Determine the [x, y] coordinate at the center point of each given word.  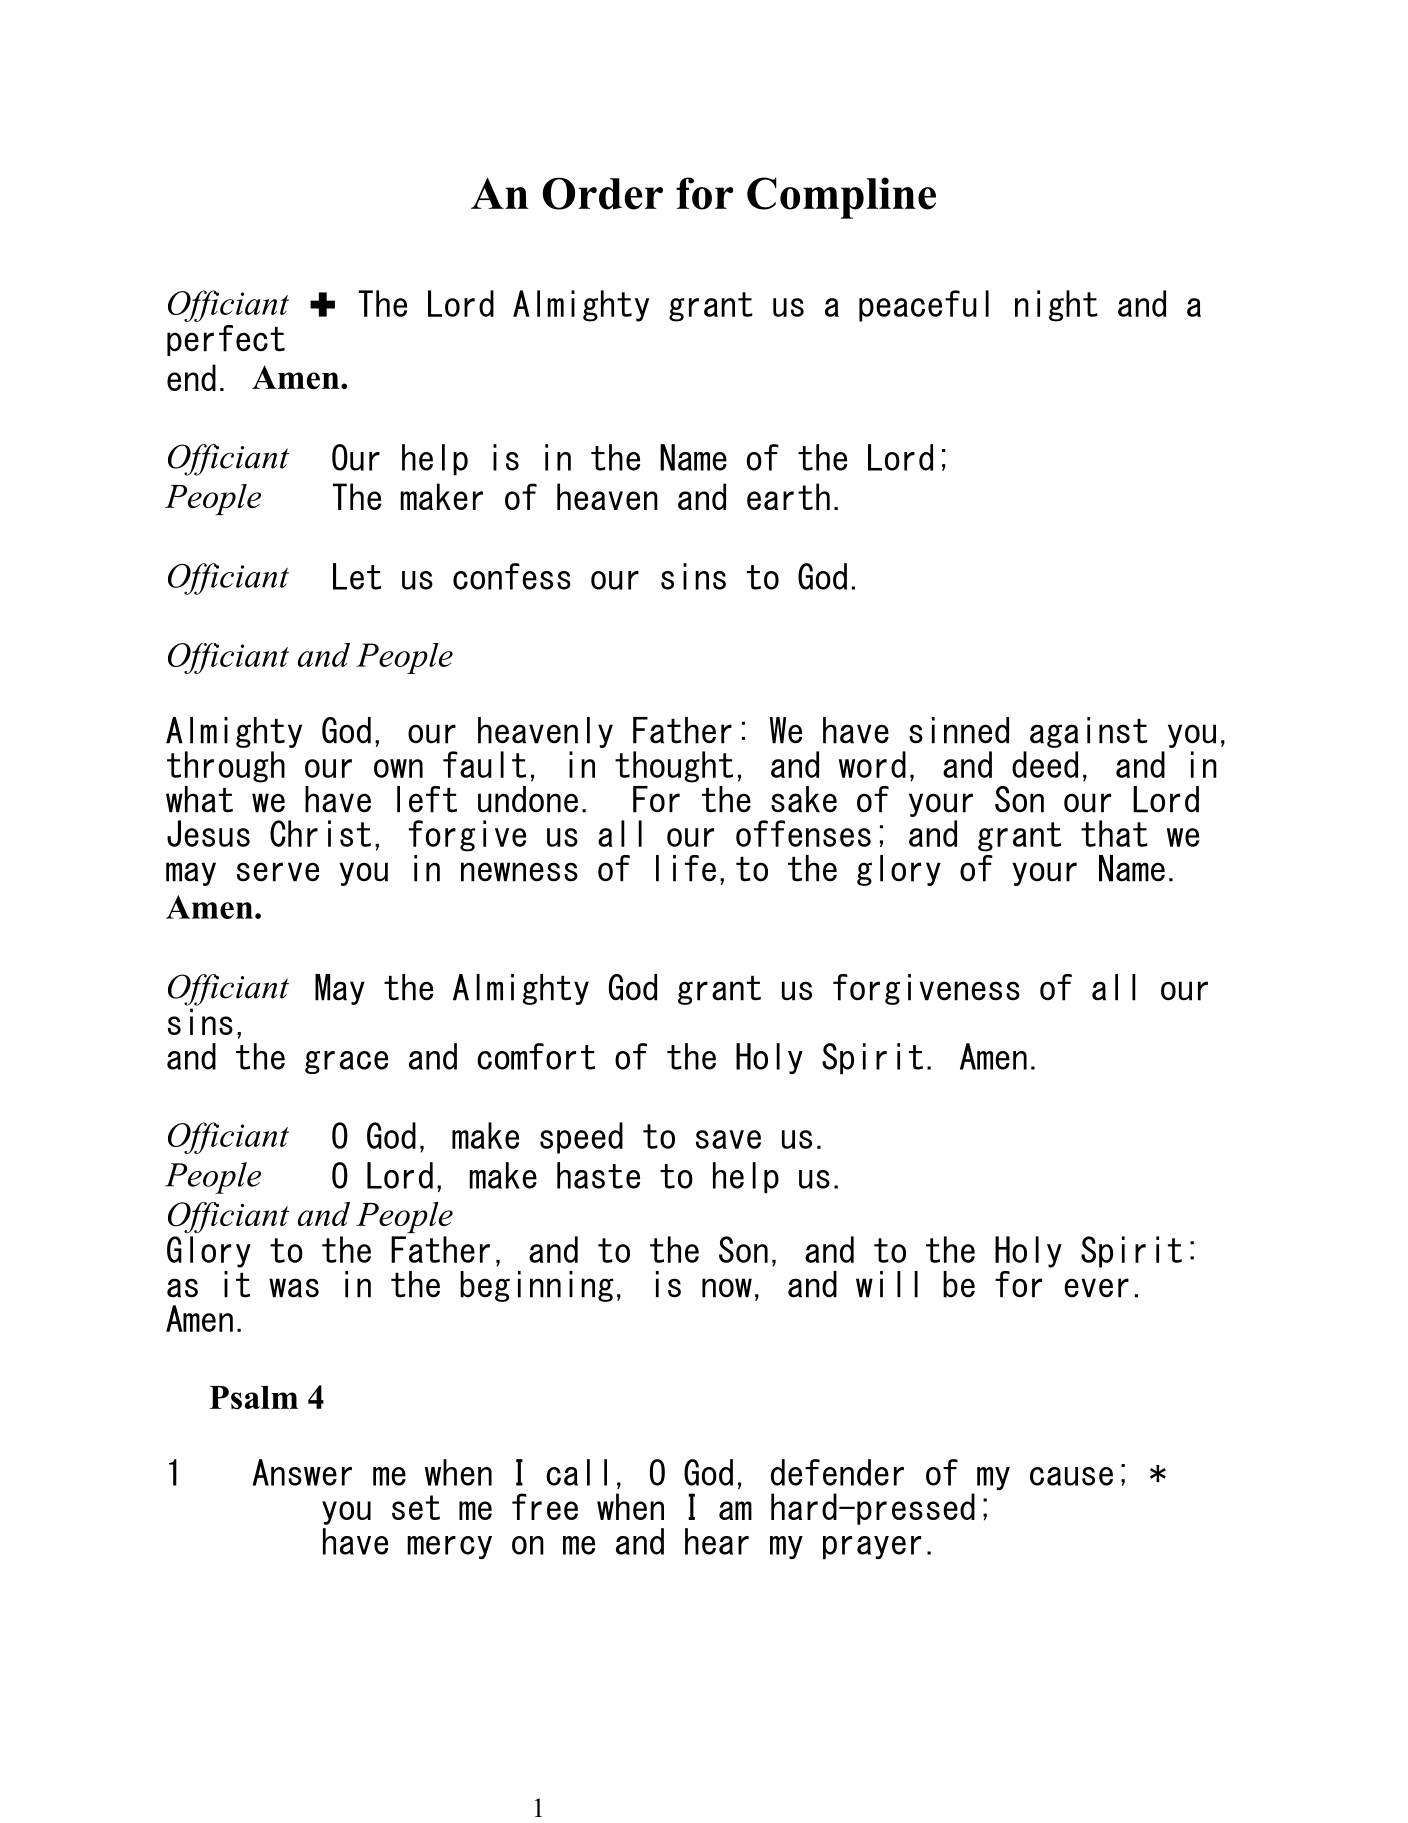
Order [603, 194]
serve [278, 872]
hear [717, 1541]
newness [519, 872]
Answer [302, 1472]
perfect [226, 340]
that [1114, 833]
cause [1071, 1476]
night [1056, 306]
